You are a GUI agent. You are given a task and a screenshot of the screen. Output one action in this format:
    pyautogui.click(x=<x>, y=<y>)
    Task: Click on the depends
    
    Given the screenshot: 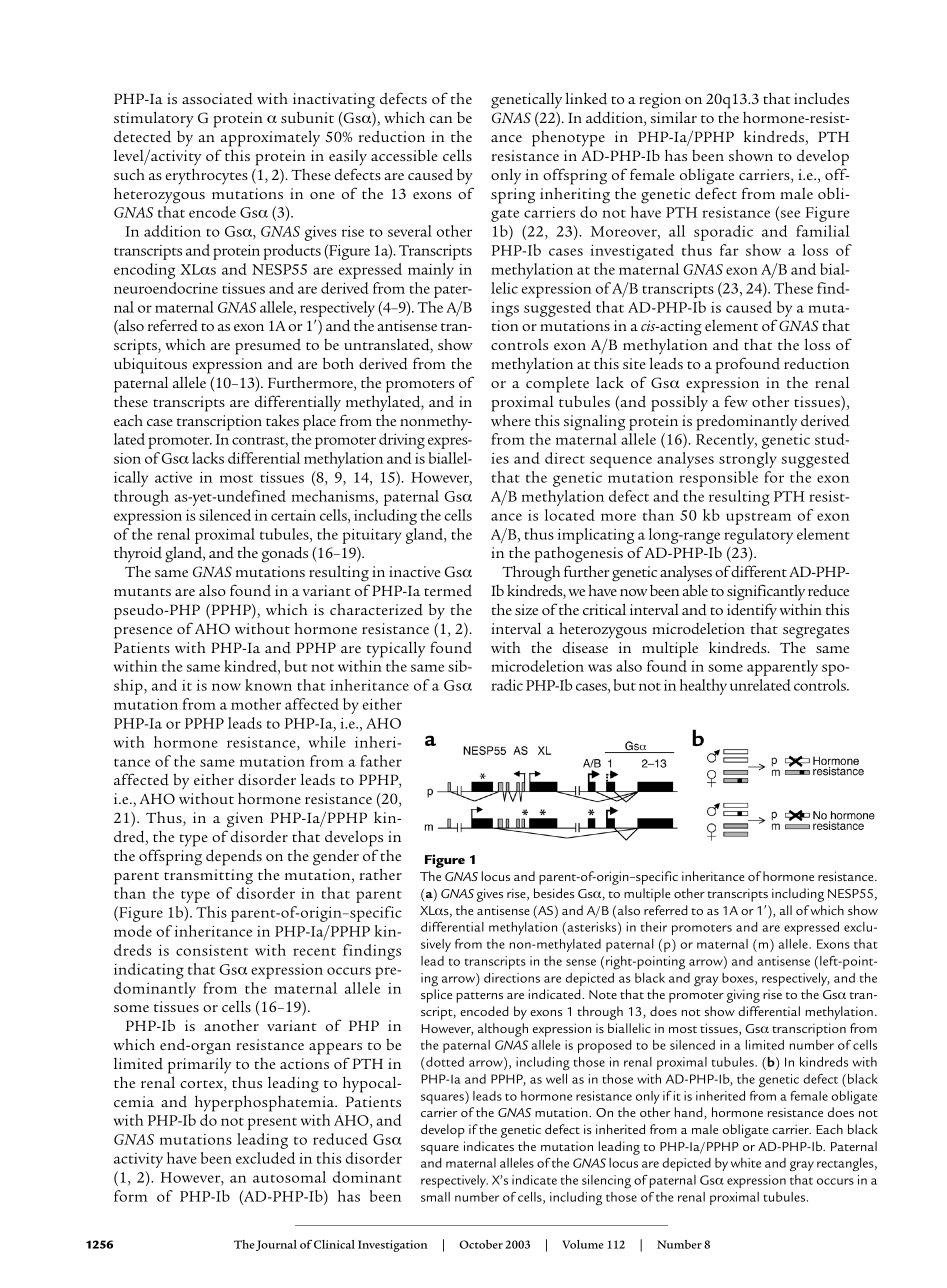 What is the action you would take?
    pyautogui.click(x=234, y=857)
